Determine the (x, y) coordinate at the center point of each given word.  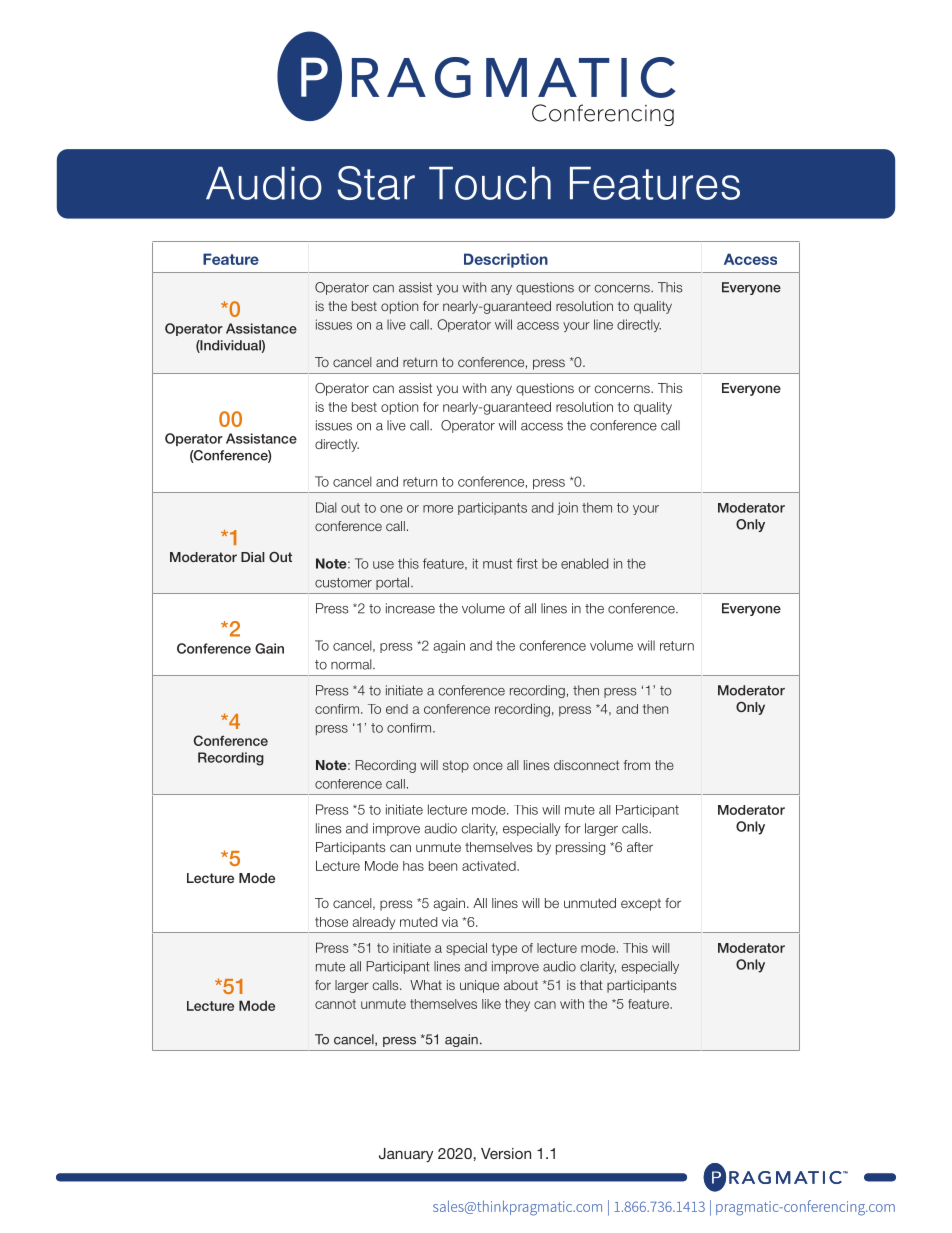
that (591, 985)
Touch (490, 183)
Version (506, 1153)
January (406, 1155)
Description (506, 260)
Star (376, 183)
